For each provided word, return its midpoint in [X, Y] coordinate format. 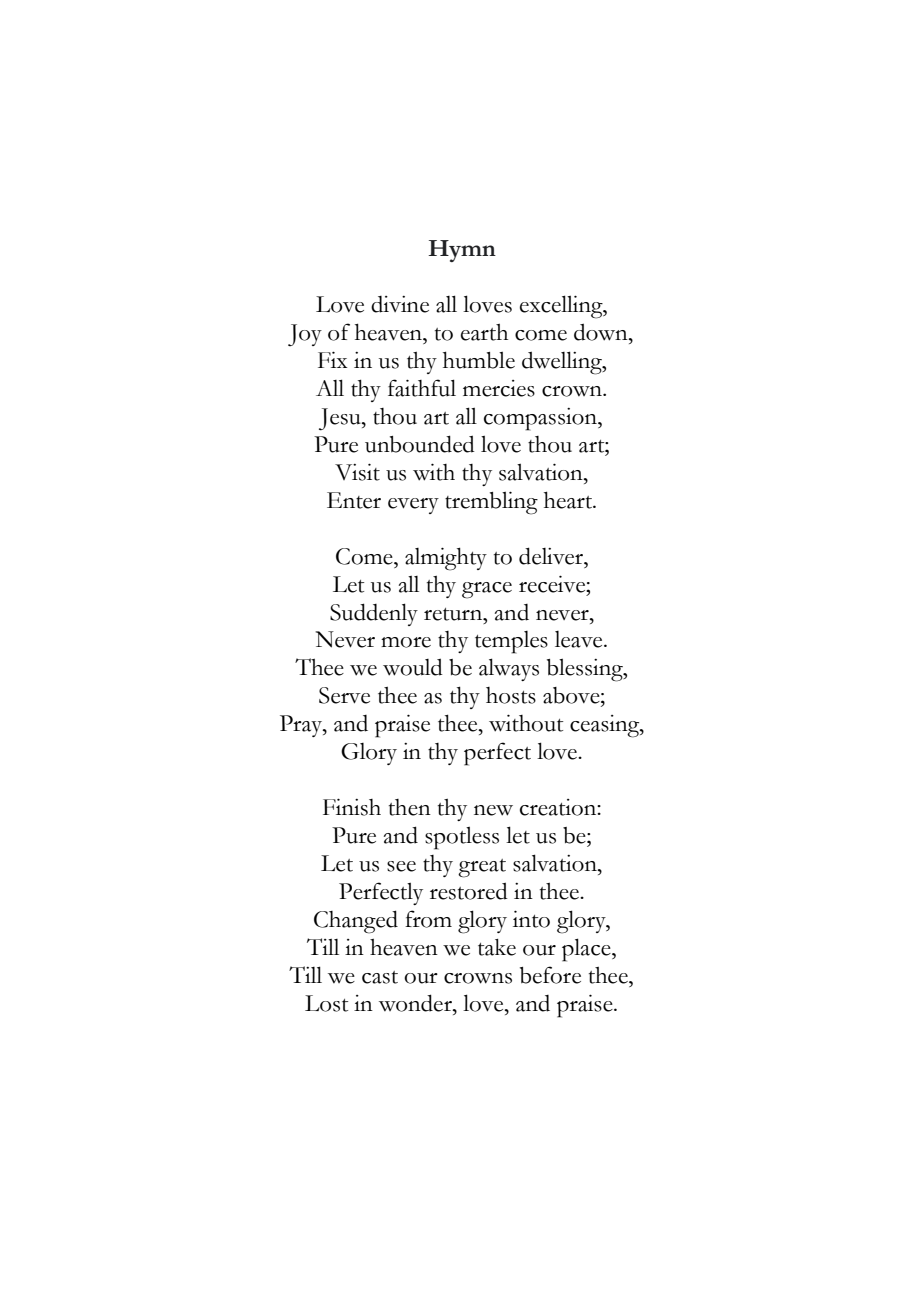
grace [487, 590]
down [602, 332]
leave [580, 639]
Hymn [462, 251]
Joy [305, 335]
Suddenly [374, 614]
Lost [326, 1003]
